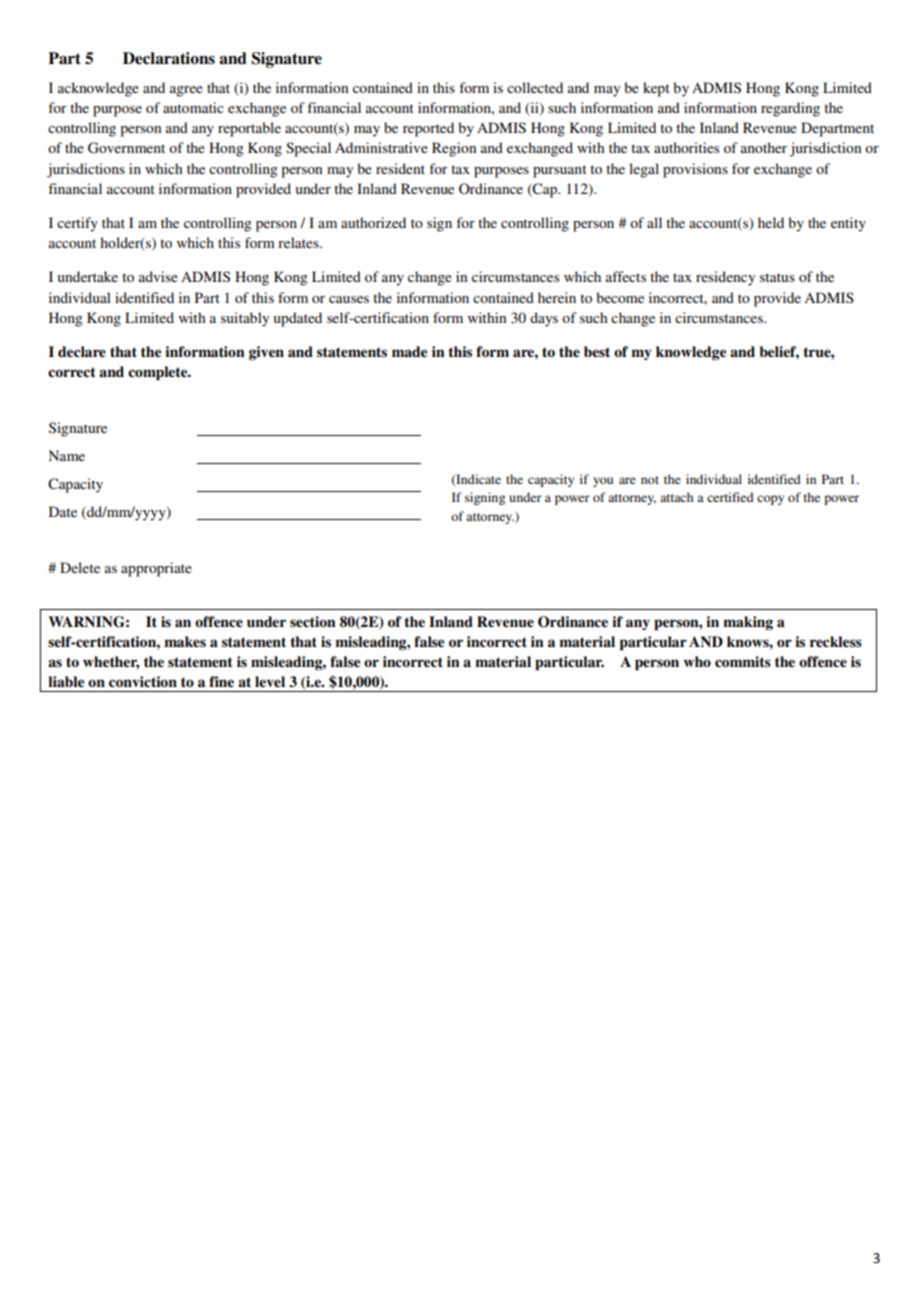 This screenshot has height=1308, width=924. Describe the element at coordinates (82, 352) in the screenshot. I see `declare` at that location.
